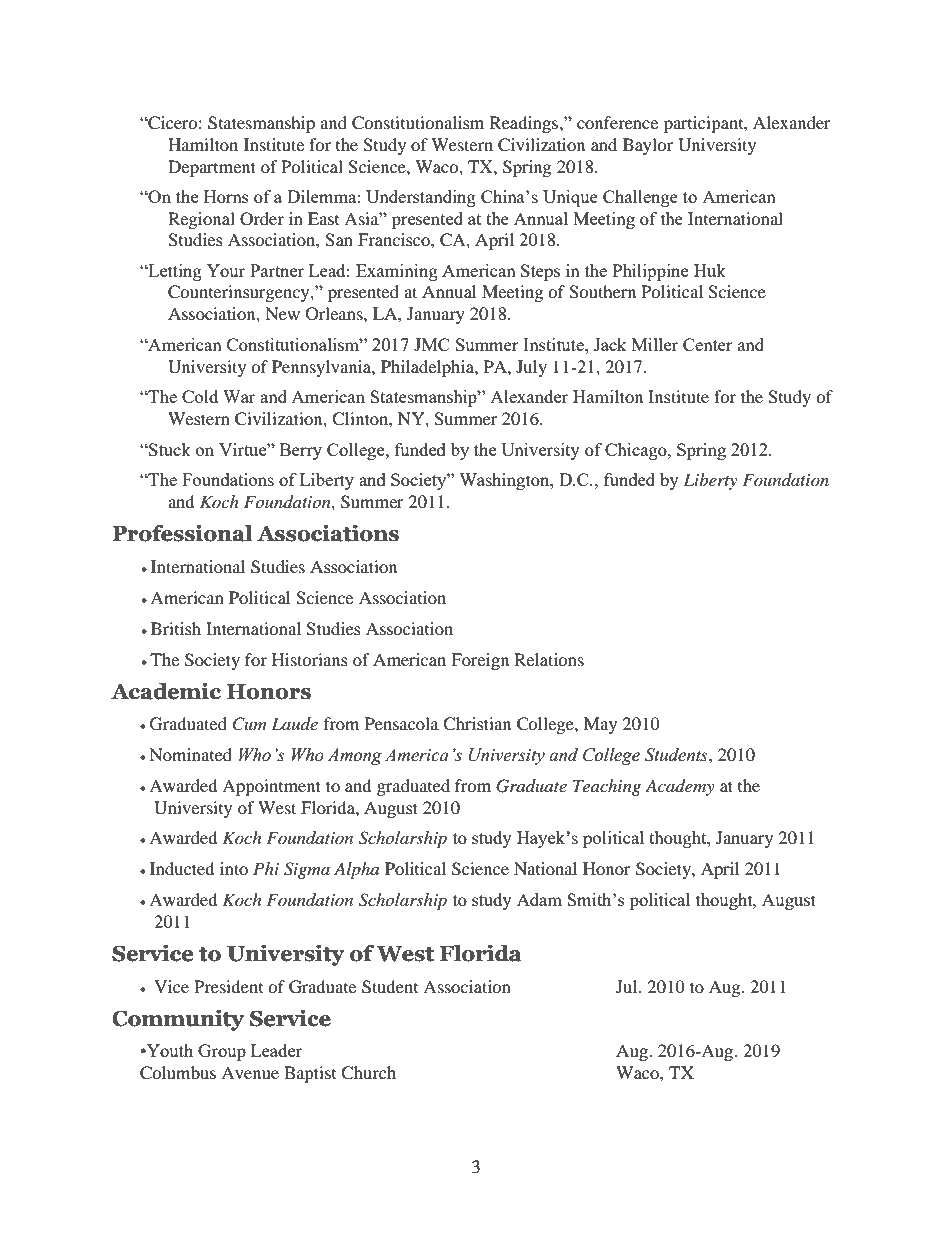 Image resolution: width=952 pixels, height=1233 pixels. What do you see at coordinates (222, 1052) in the screenshot?
I see `Group` at bounding box center [222, 1052].
